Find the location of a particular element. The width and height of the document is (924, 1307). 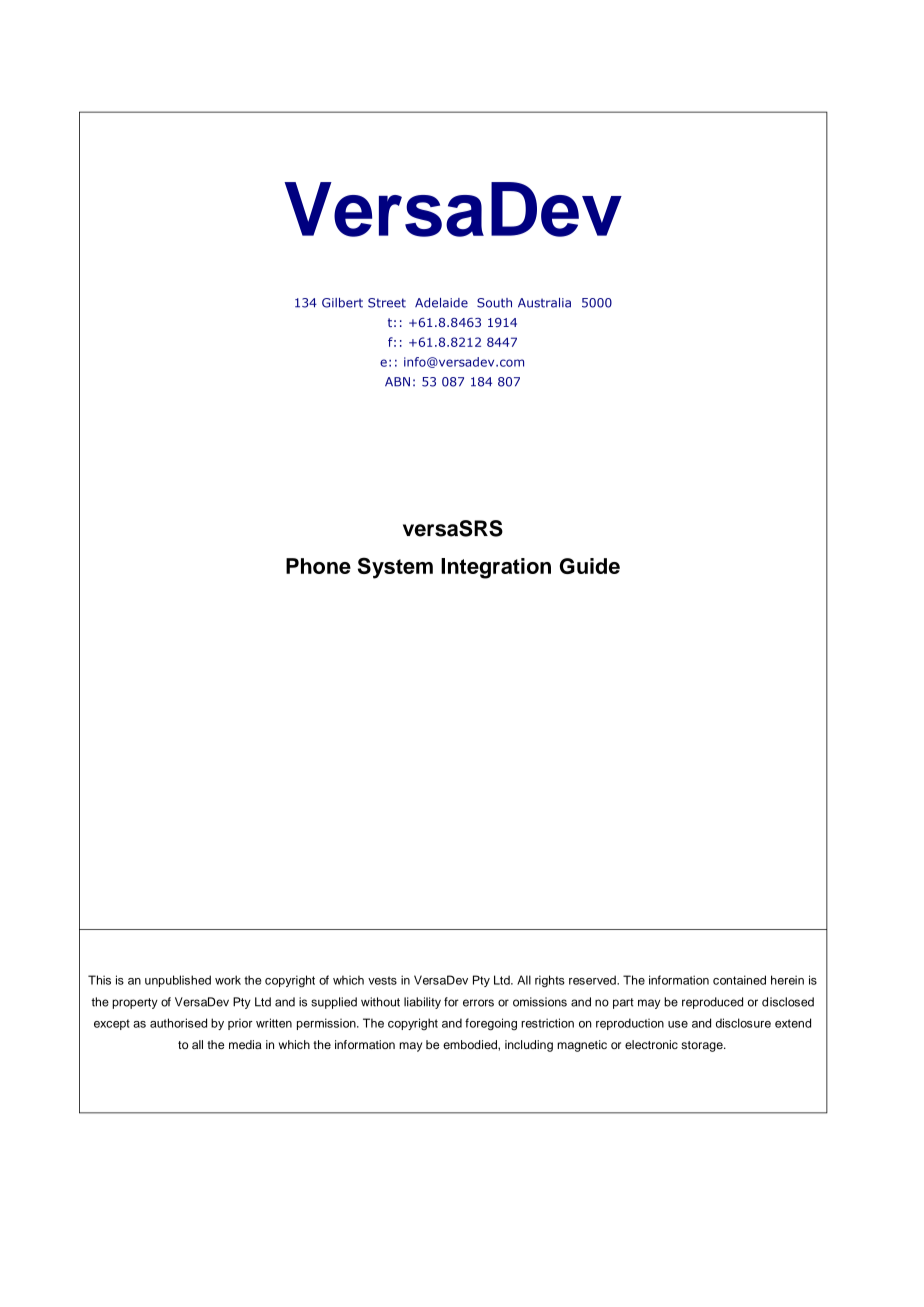

authorised is located at coordinates (178, 1023).
